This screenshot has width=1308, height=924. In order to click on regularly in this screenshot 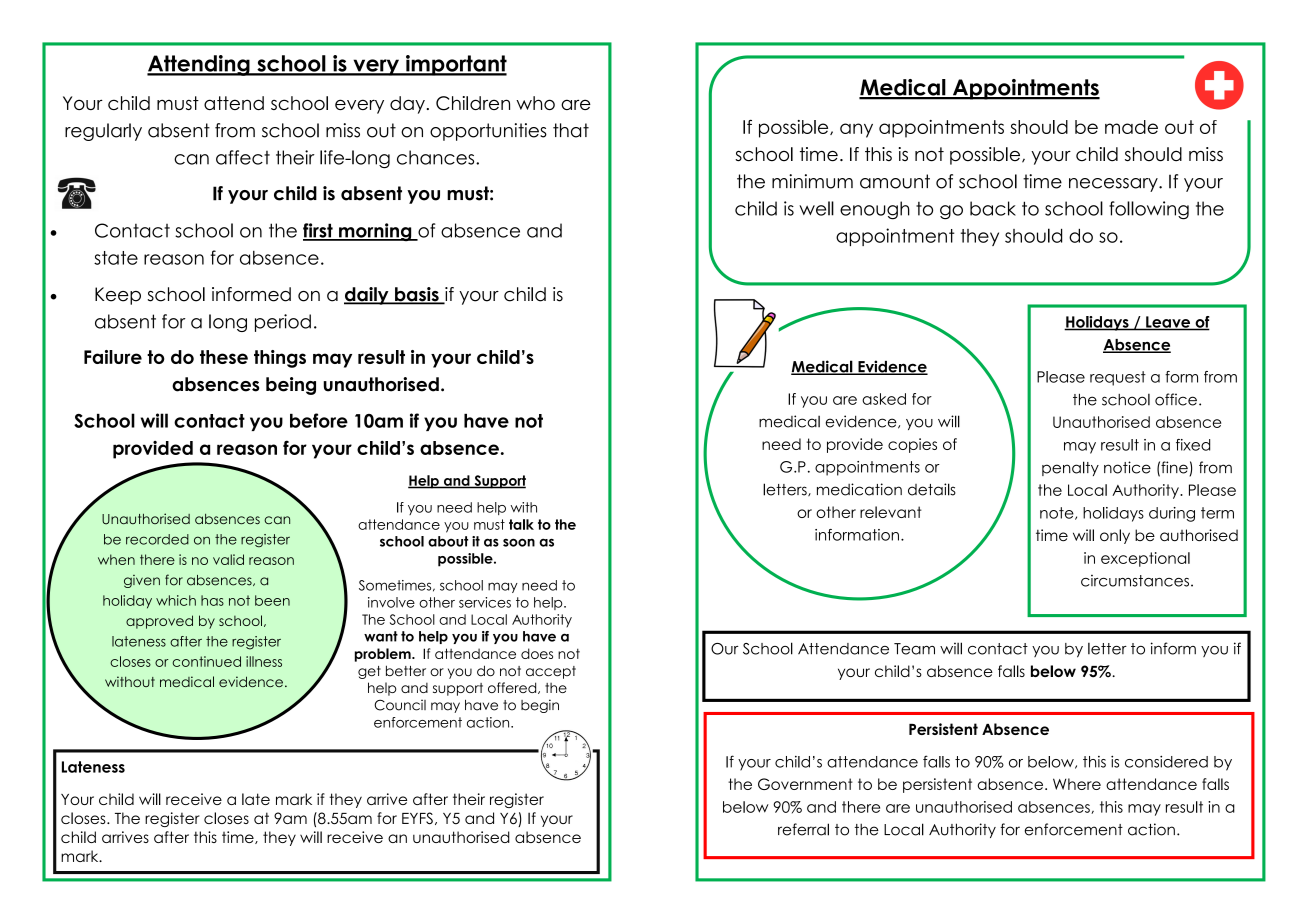, I will do `click(103, 132)`.
